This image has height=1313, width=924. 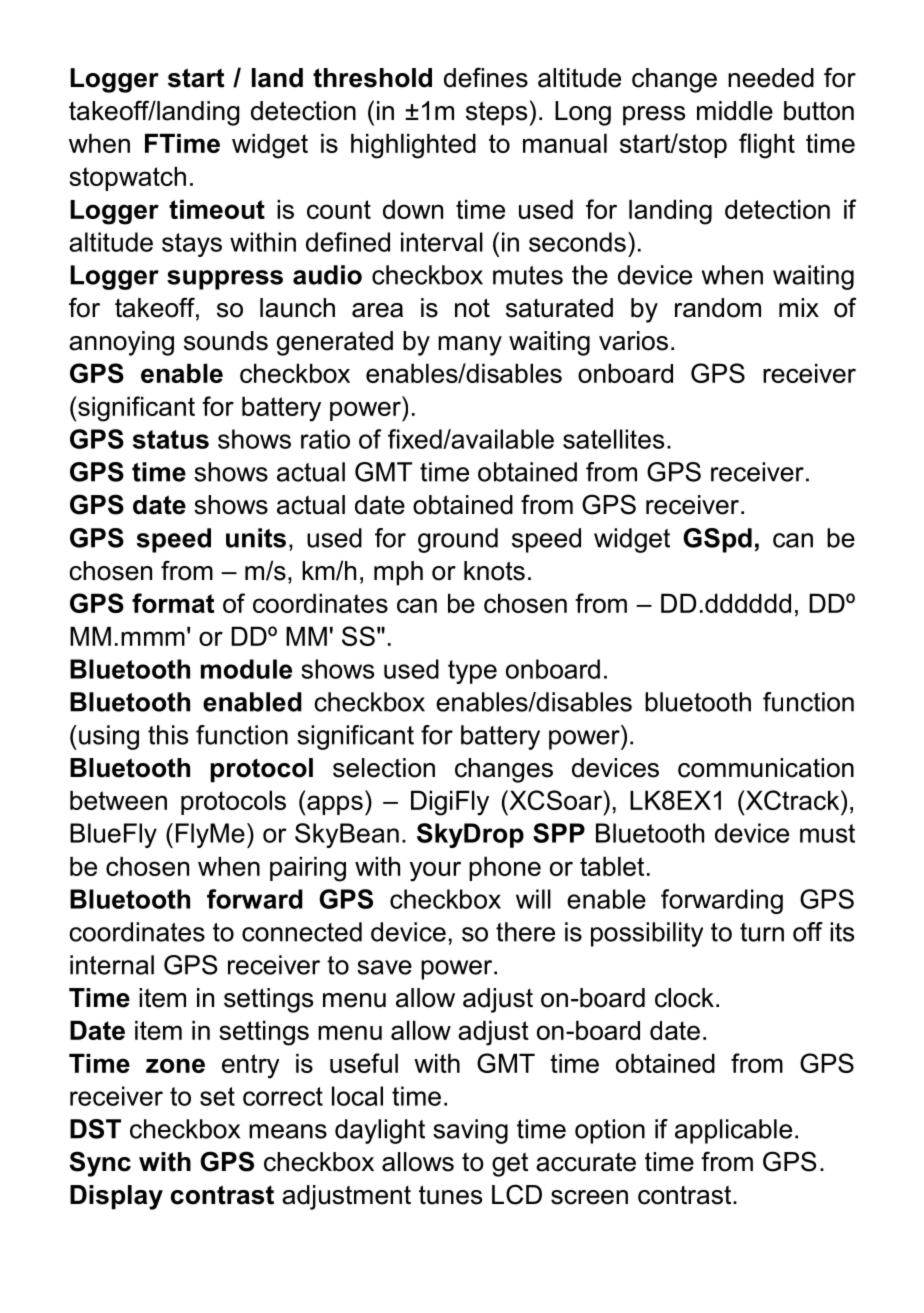 I want to click on satellites, so click(x=613, y=439).
